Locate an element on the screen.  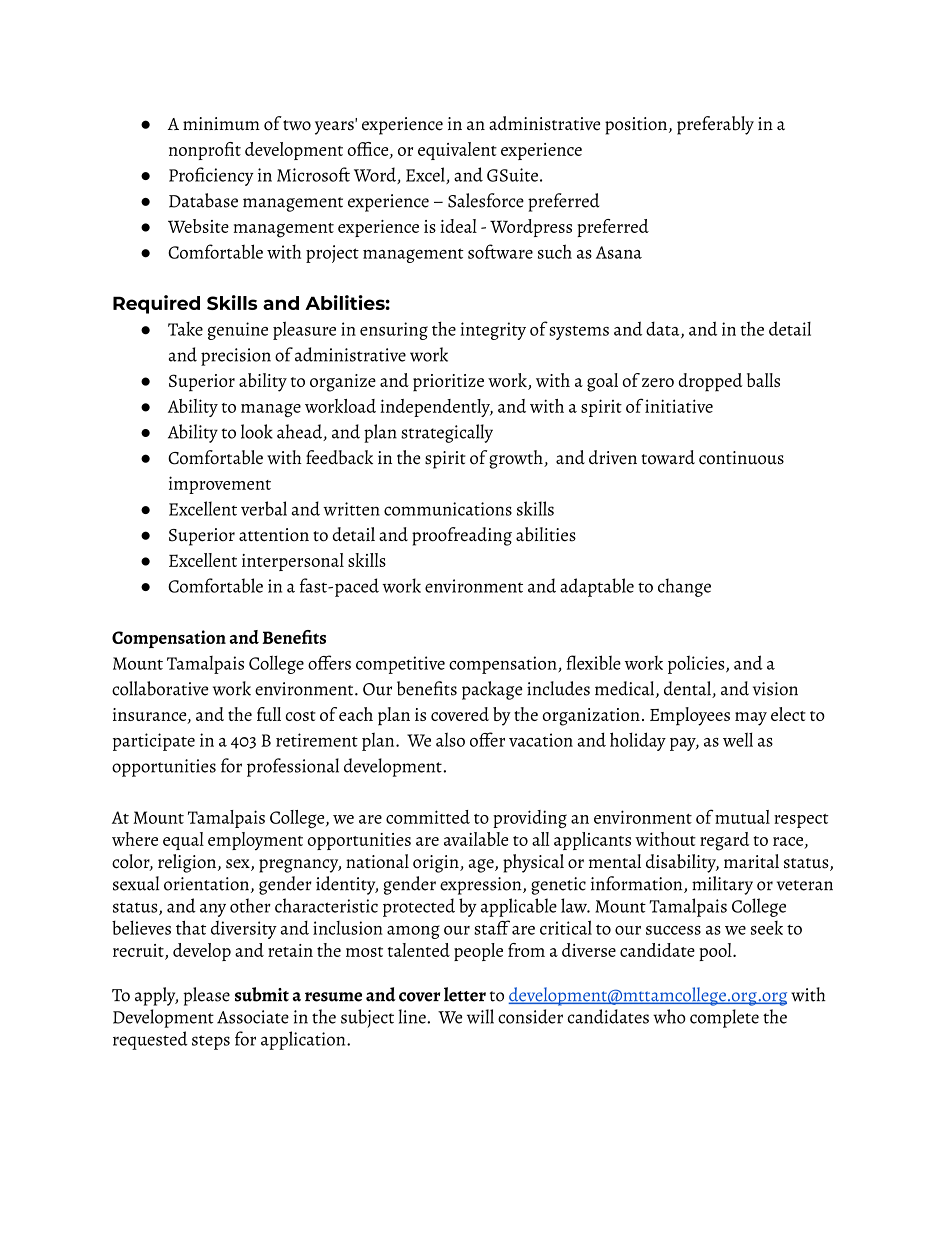
interpersonal is located at coordinates (293, 562).
